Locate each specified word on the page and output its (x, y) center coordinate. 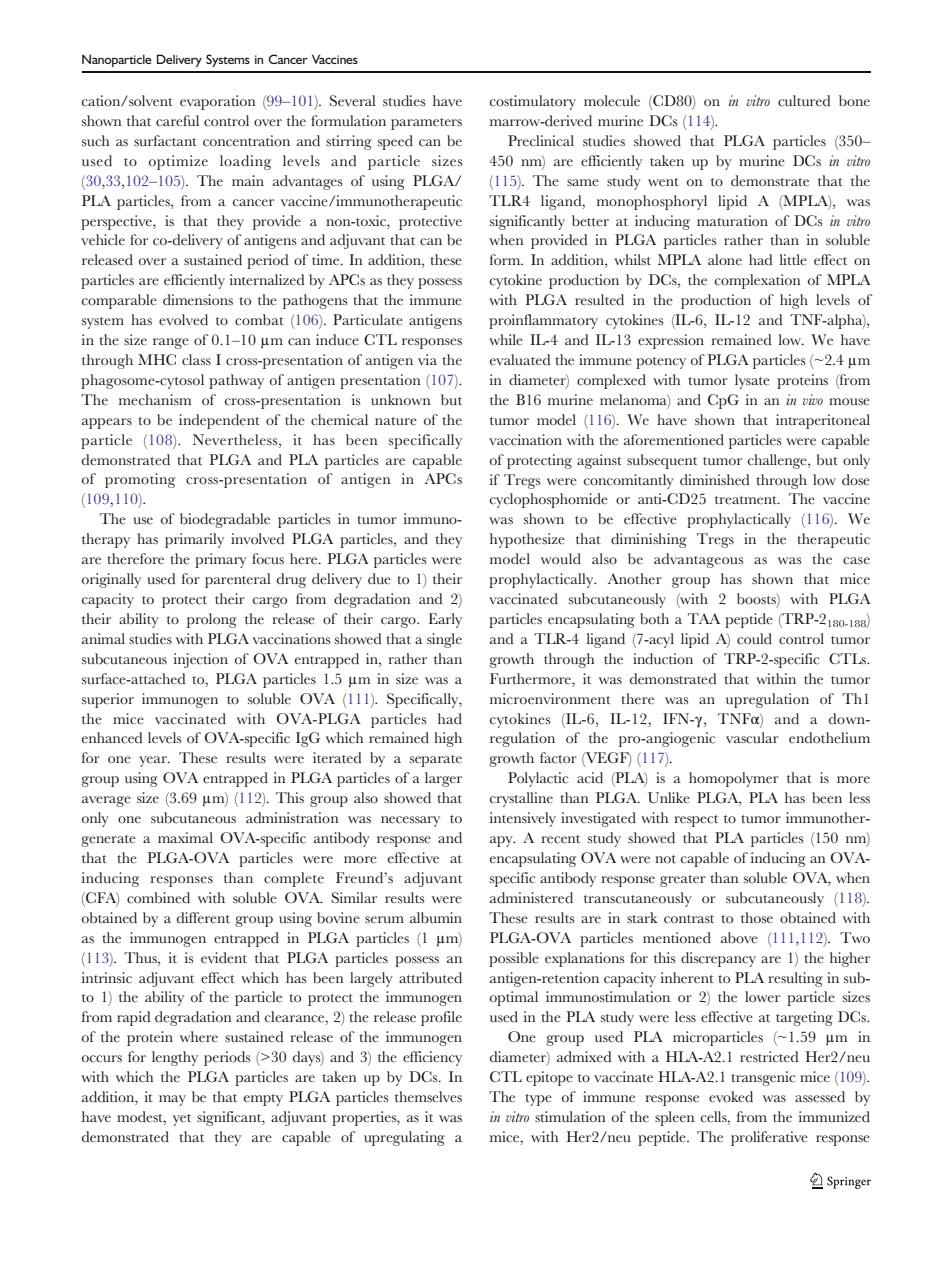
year (154, 761)
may (172, 1100)
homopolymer (734, 779)
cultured (804, 101)
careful (177, 121)
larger (443, 779)
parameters (426, 124)
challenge (778, 461)
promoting (140, 480)
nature (396, 421)
